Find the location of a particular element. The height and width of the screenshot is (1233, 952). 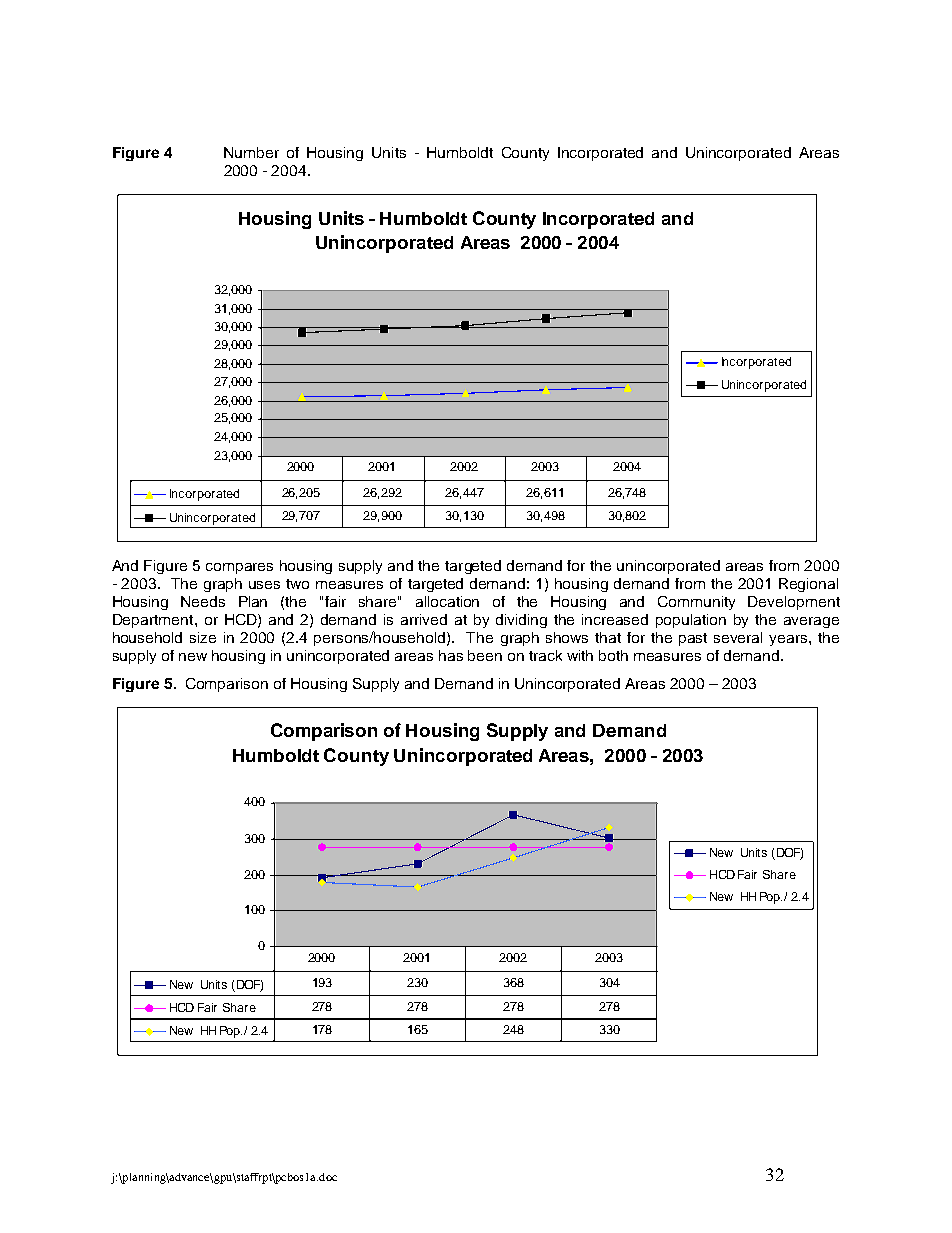

Number is located at coordinates (251, 152).
